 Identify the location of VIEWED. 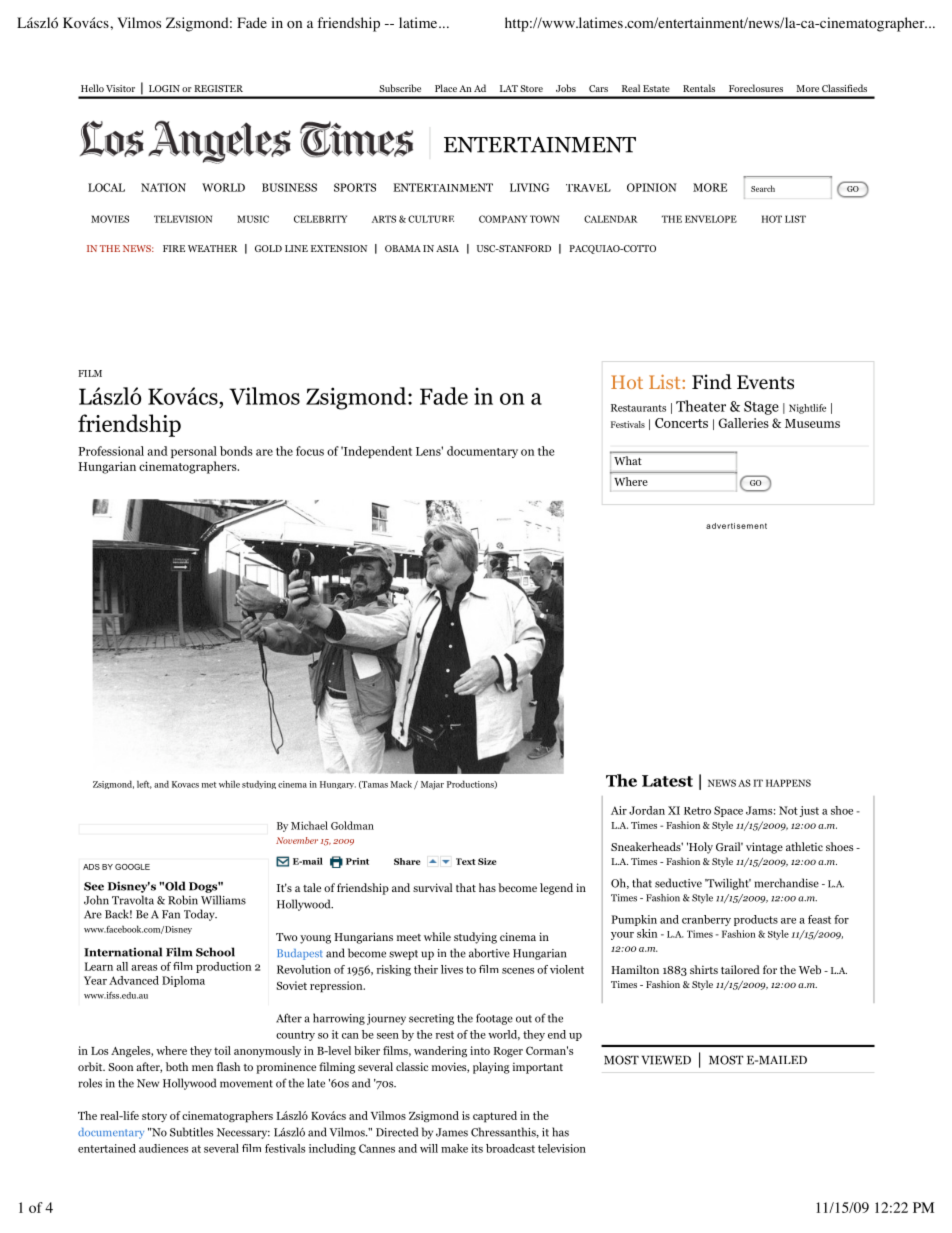
(666, 1060).
